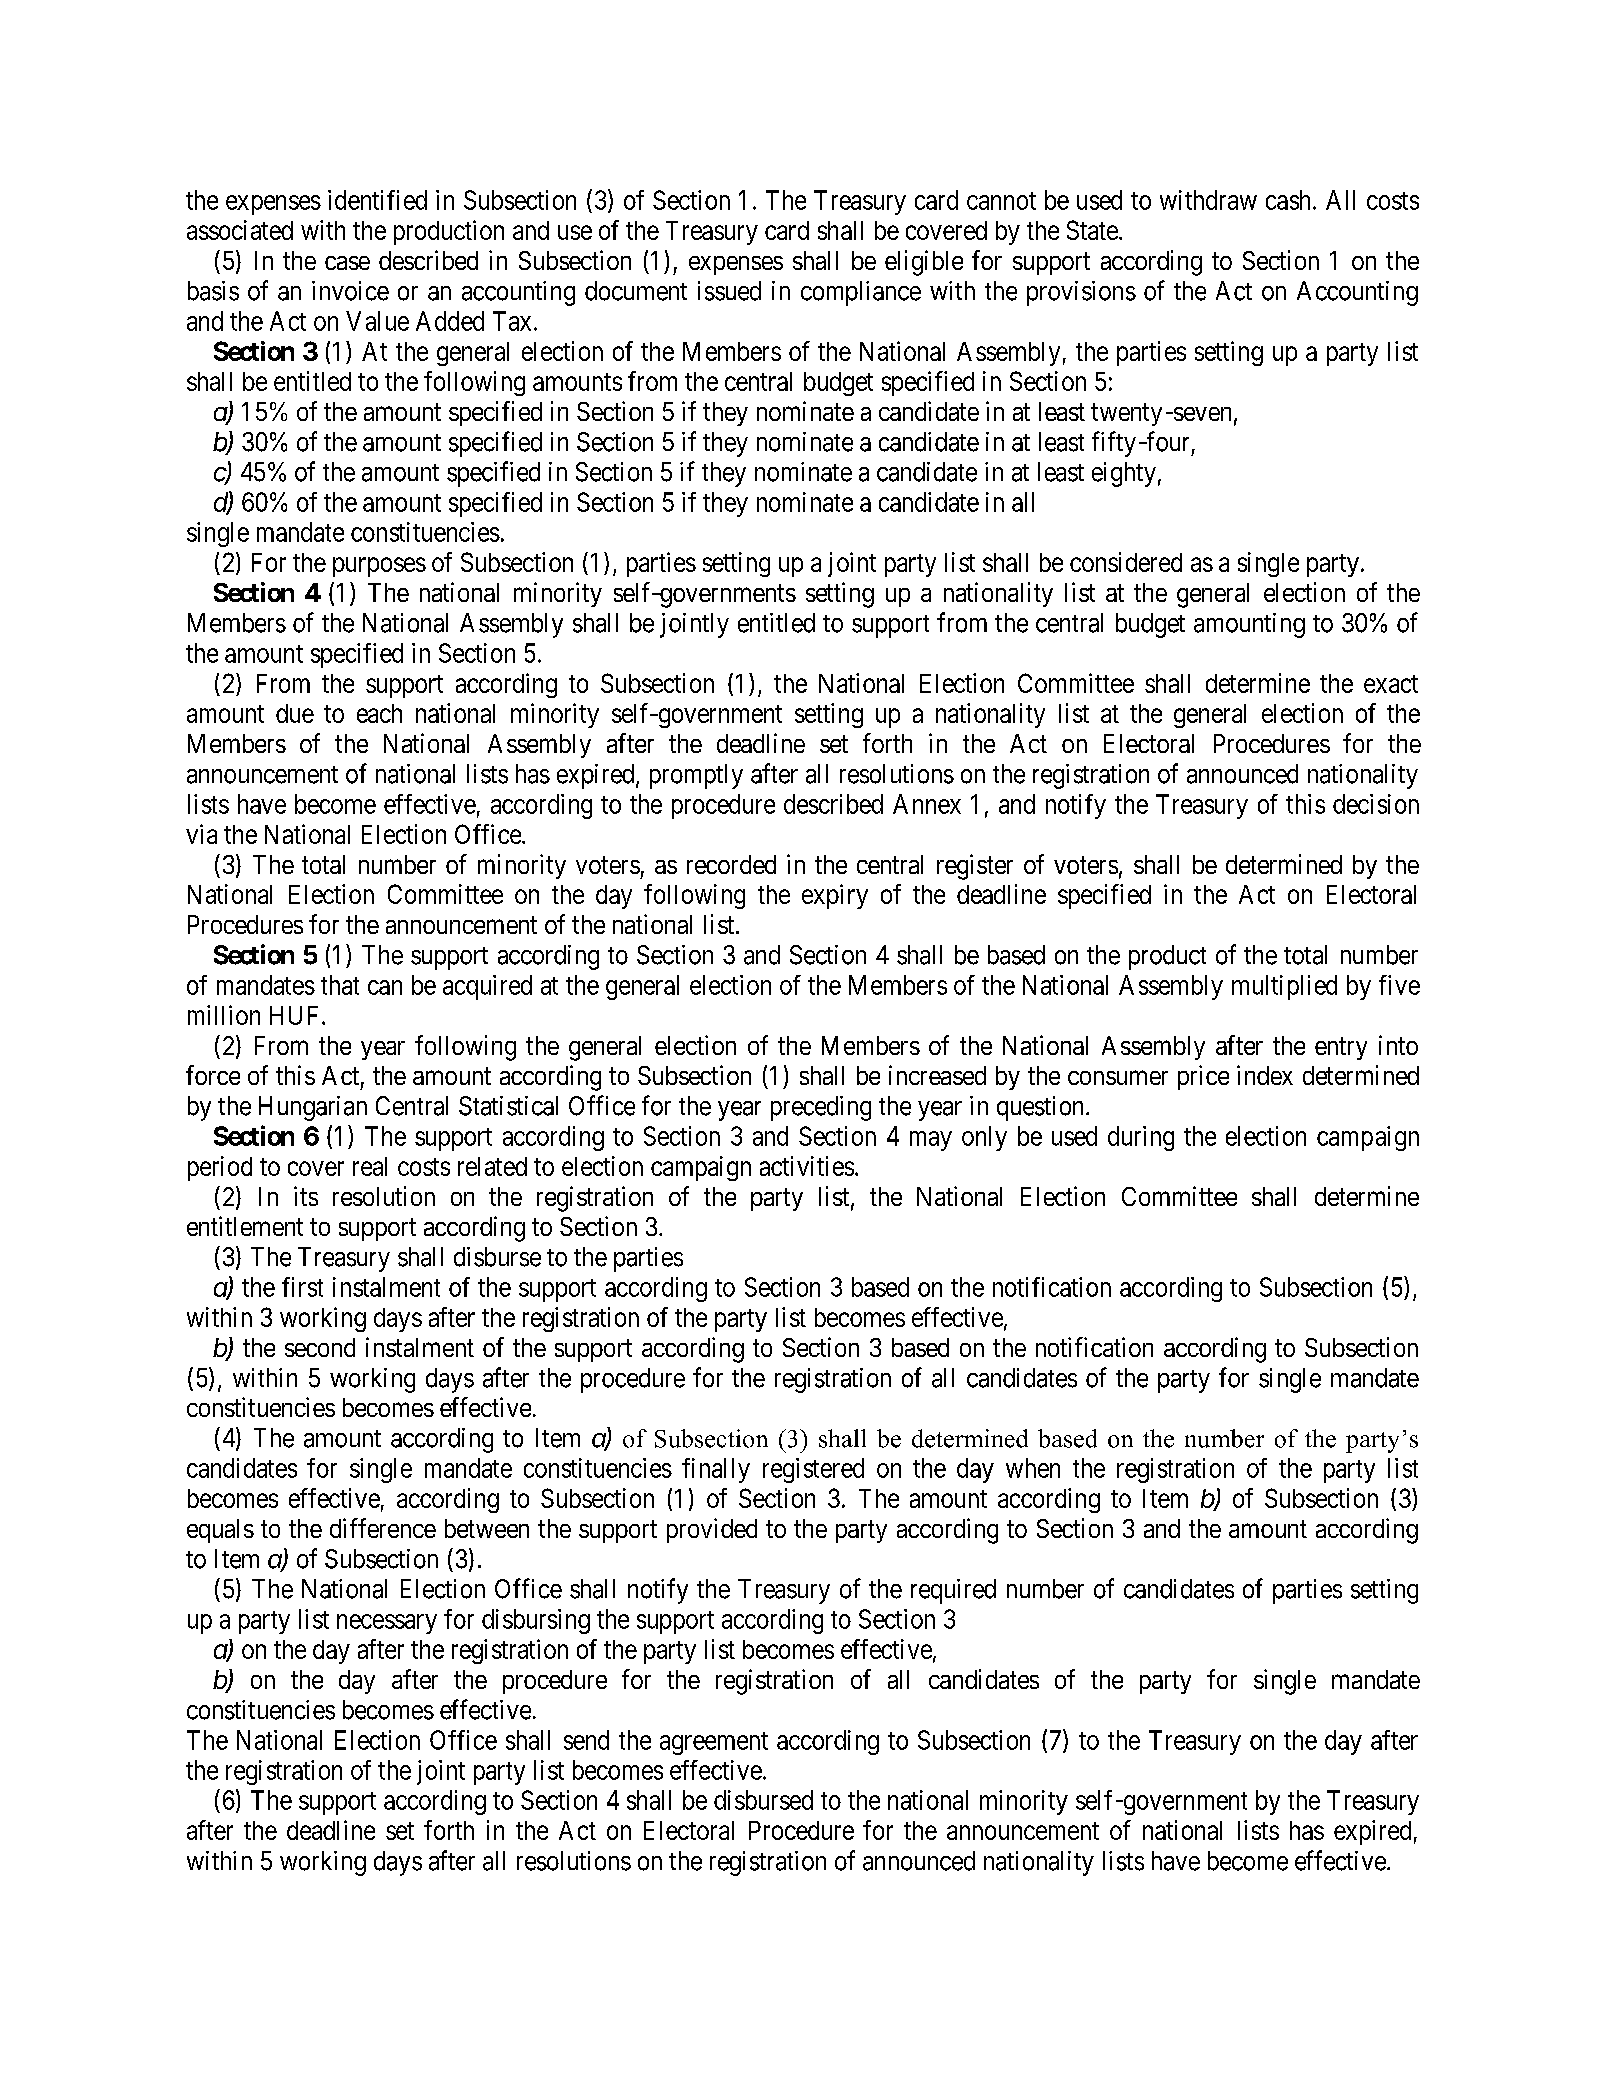 The width and height of the page is (1606, 2079). What do you see at coordinates (861, 293) in the page?
I see `compliance` at bounding box center [861, 293].
